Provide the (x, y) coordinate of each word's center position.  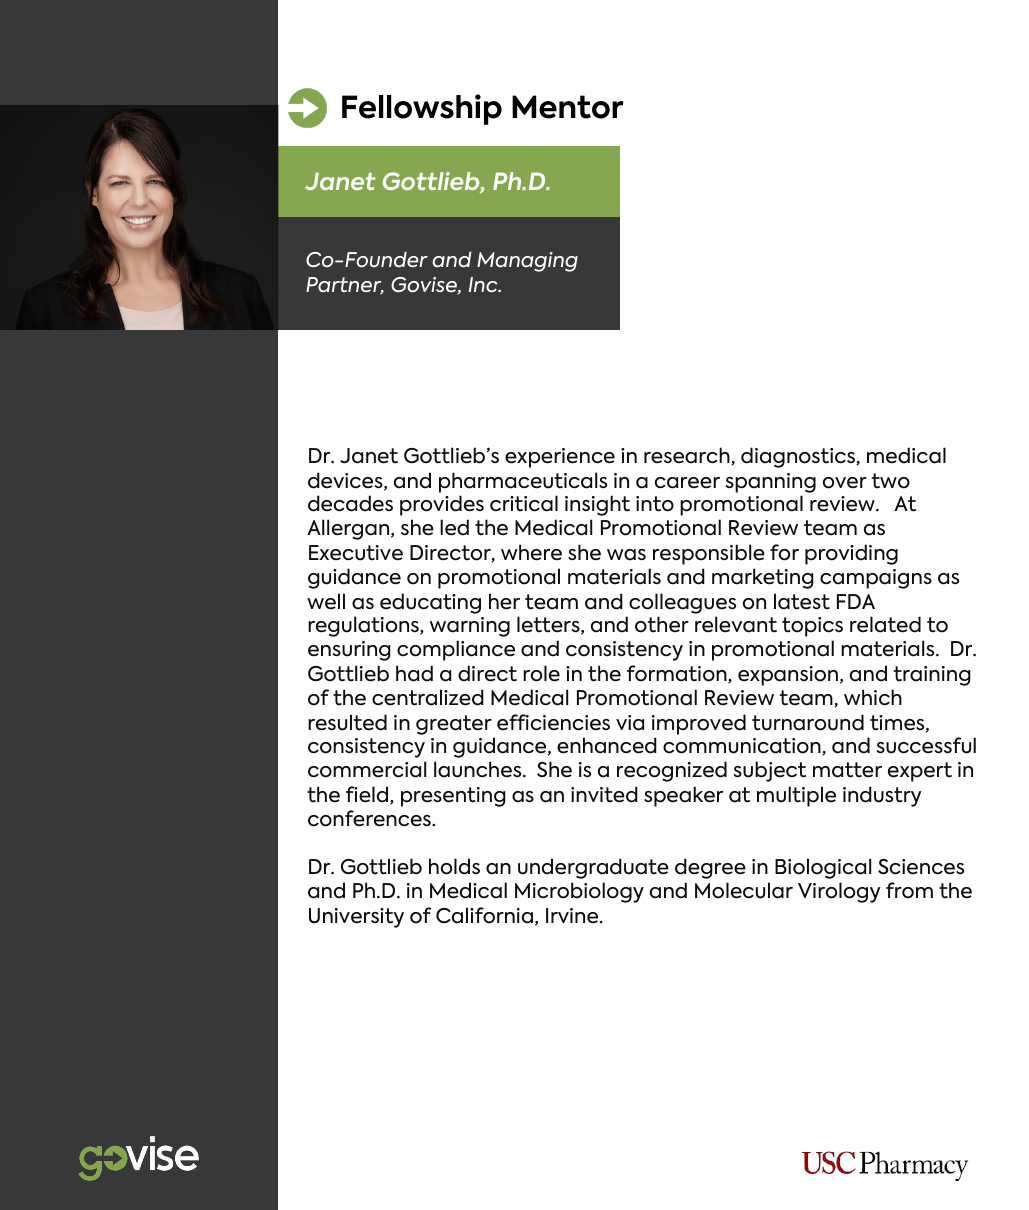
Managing (527, 262)
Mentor (568, 107)
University (356, 918)
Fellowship (422, 109)
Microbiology (579, 892)
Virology (839, 892)
